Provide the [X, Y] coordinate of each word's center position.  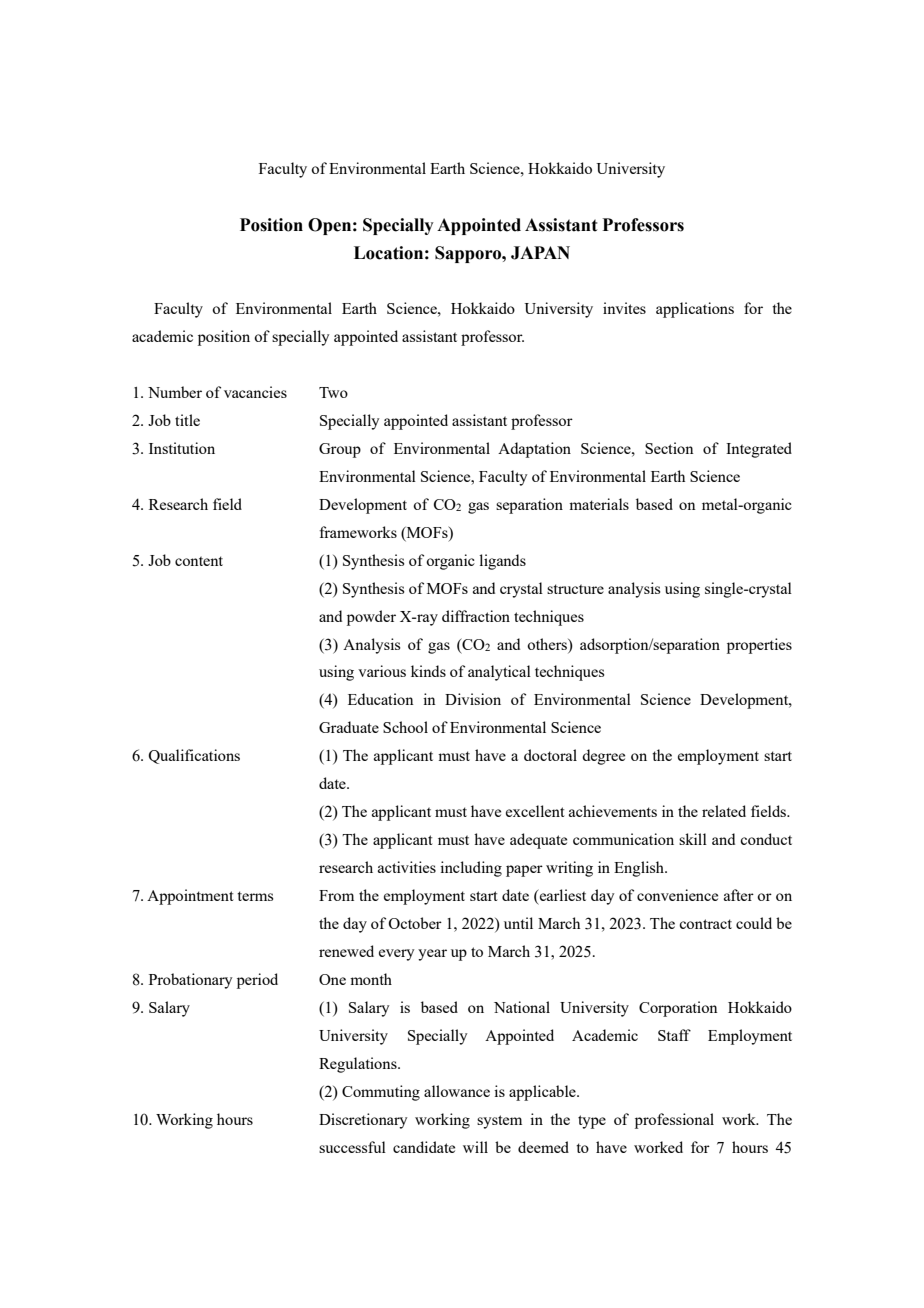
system [499, 1122]
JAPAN [540, 253]
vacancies [255, 392]
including [471, 869]
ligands [502, 562]
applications [695, 310]
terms [255, 896]
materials [599, 504]
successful [352, 1147]
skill [693, 839]
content [199, 561]
